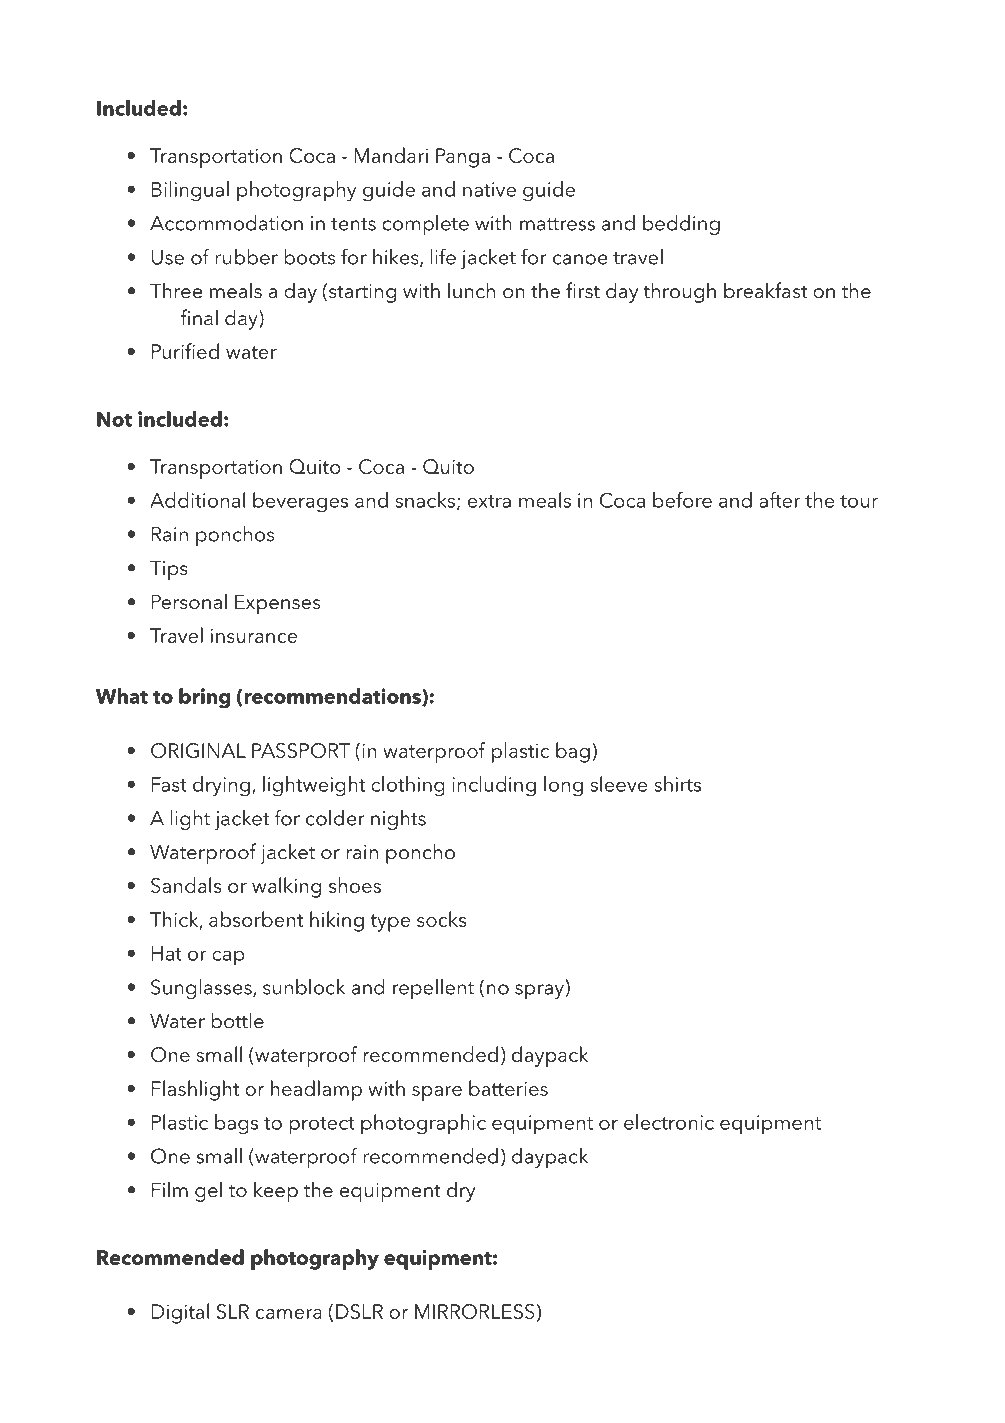  Describe the element at coordinates (489, 189) in the screenshot. I see `native` at that location.
